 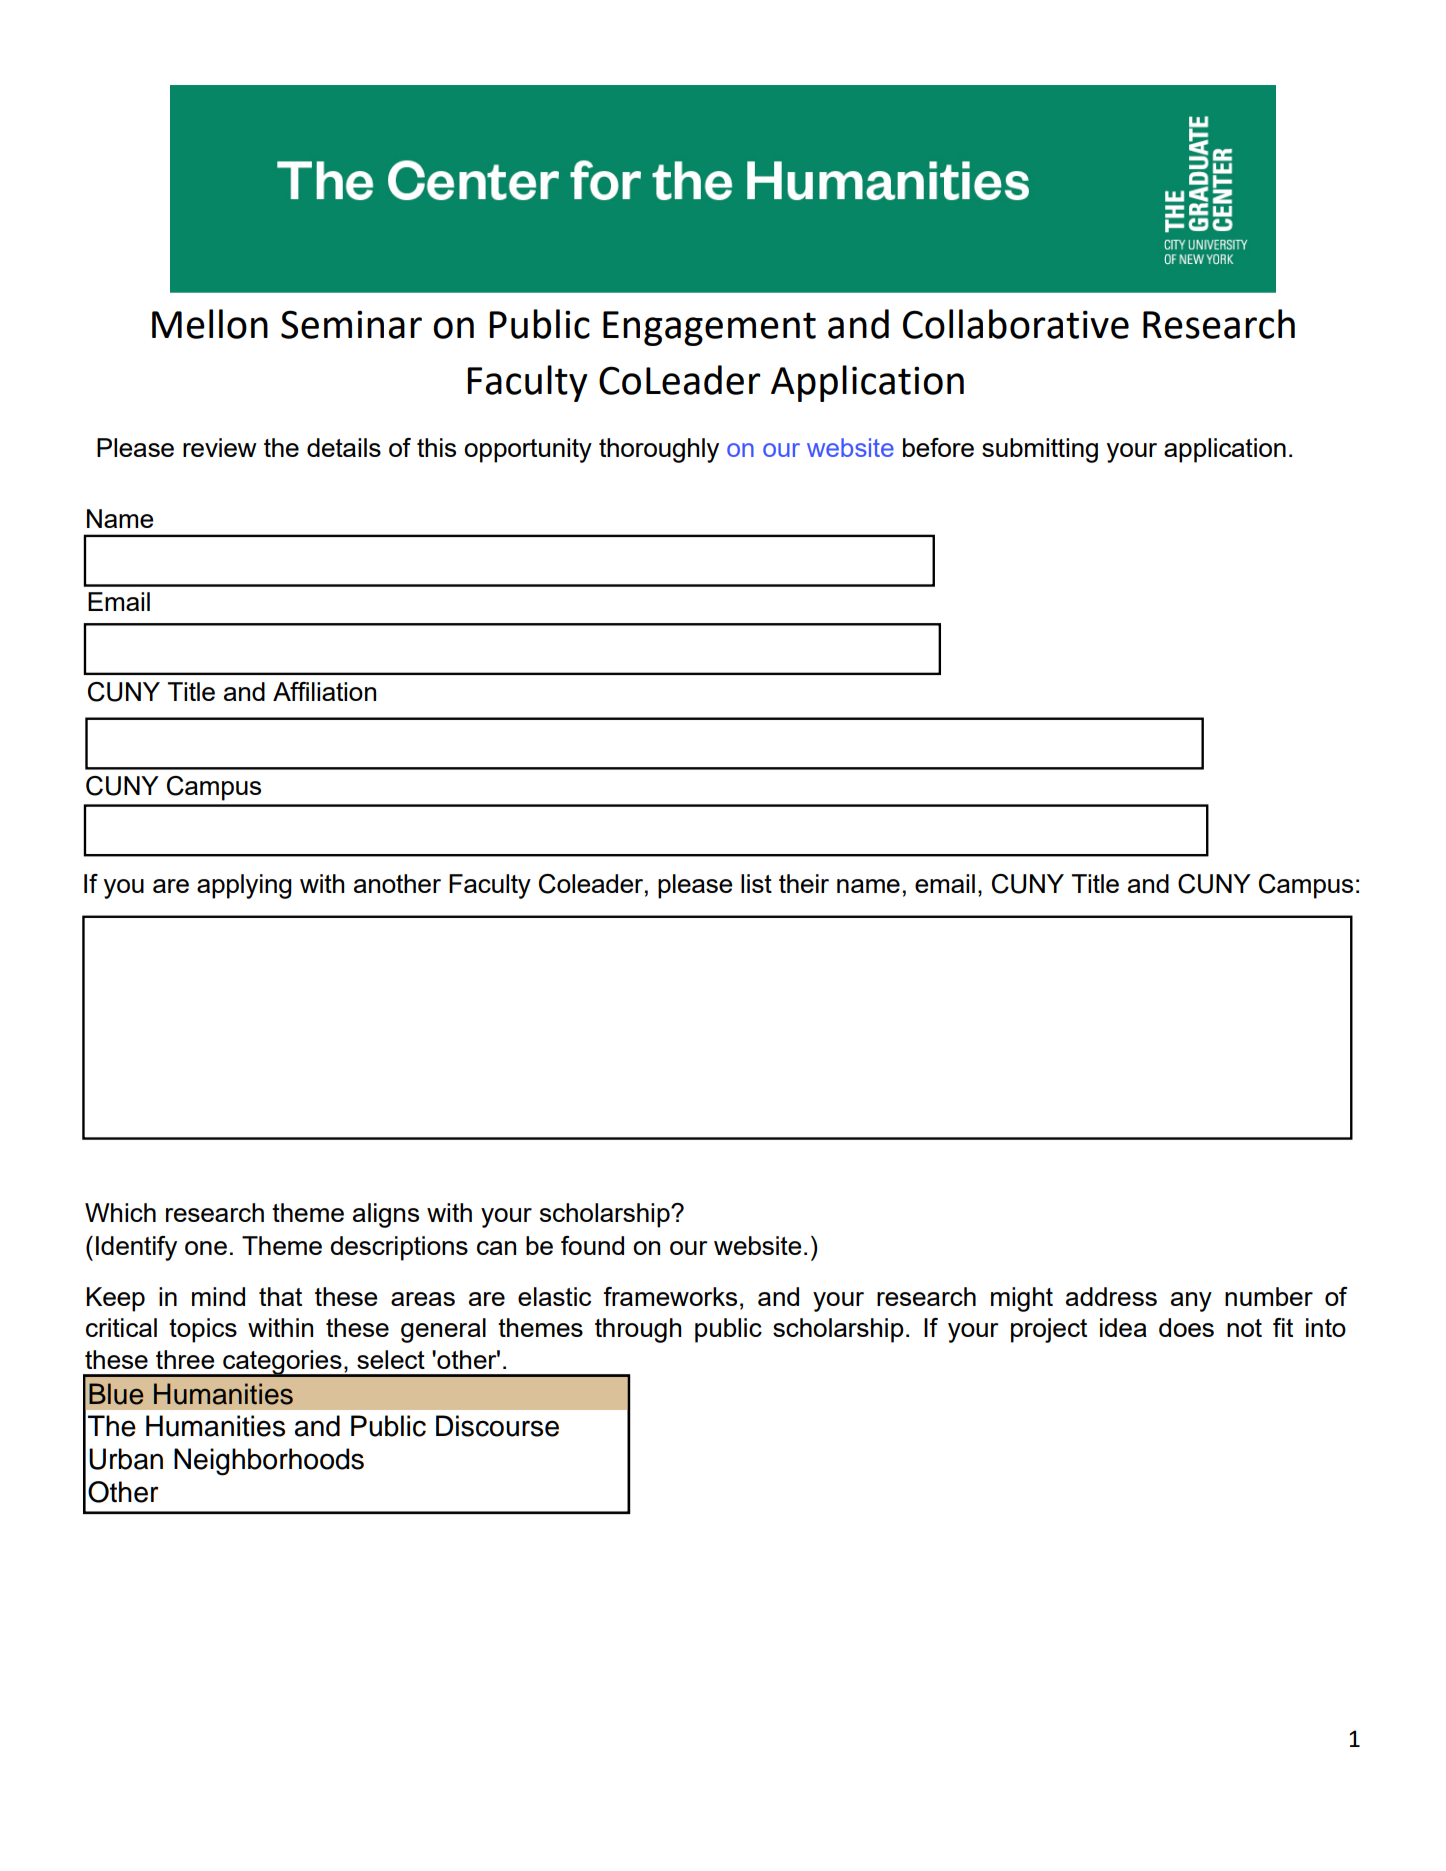 What do you see at coordinates (1111, 1296) in the image?
I see `address` at bounding box center [1111, 1296].
